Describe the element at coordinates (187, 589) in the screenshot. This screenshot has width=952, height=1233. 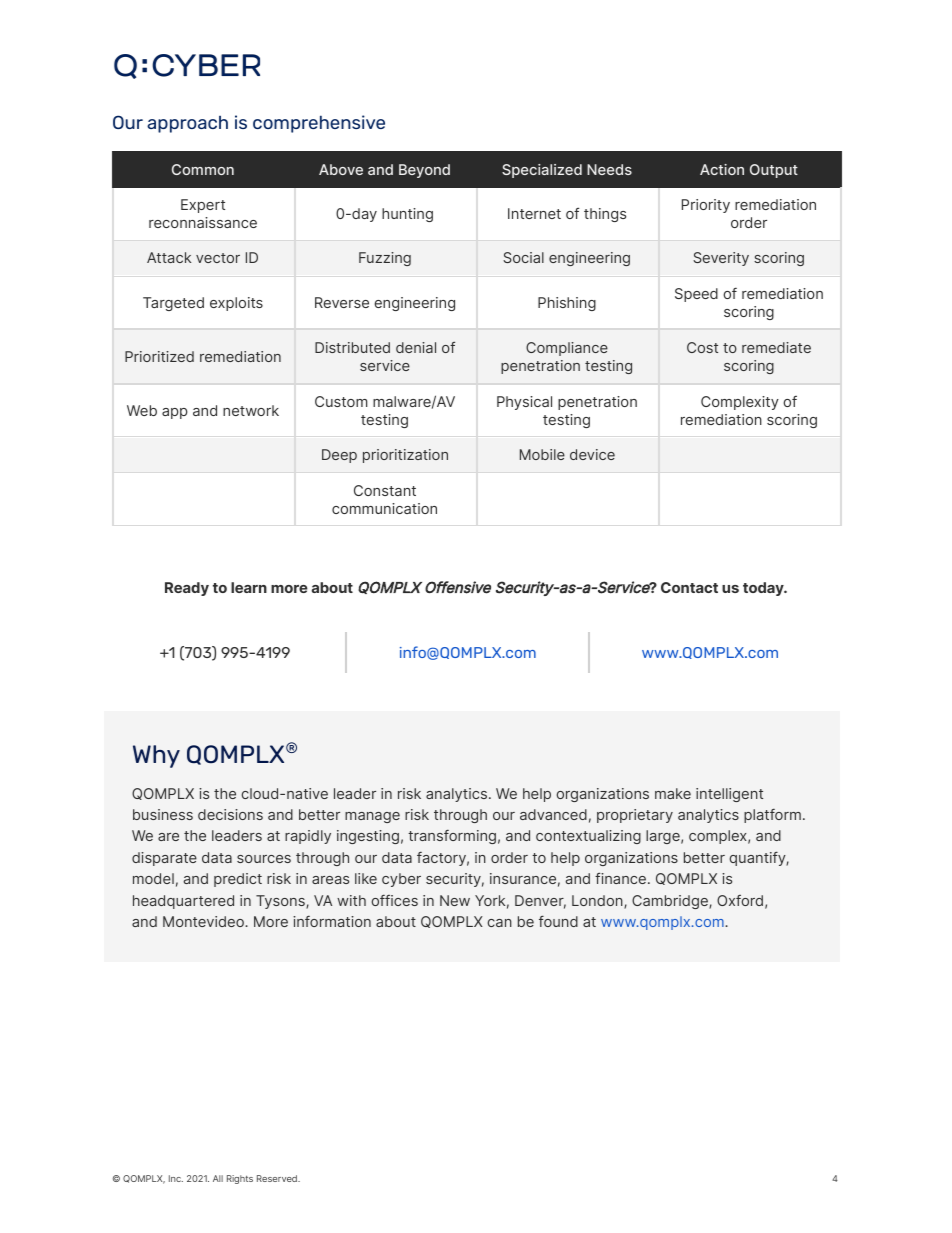
I see `Ready` at that location.
